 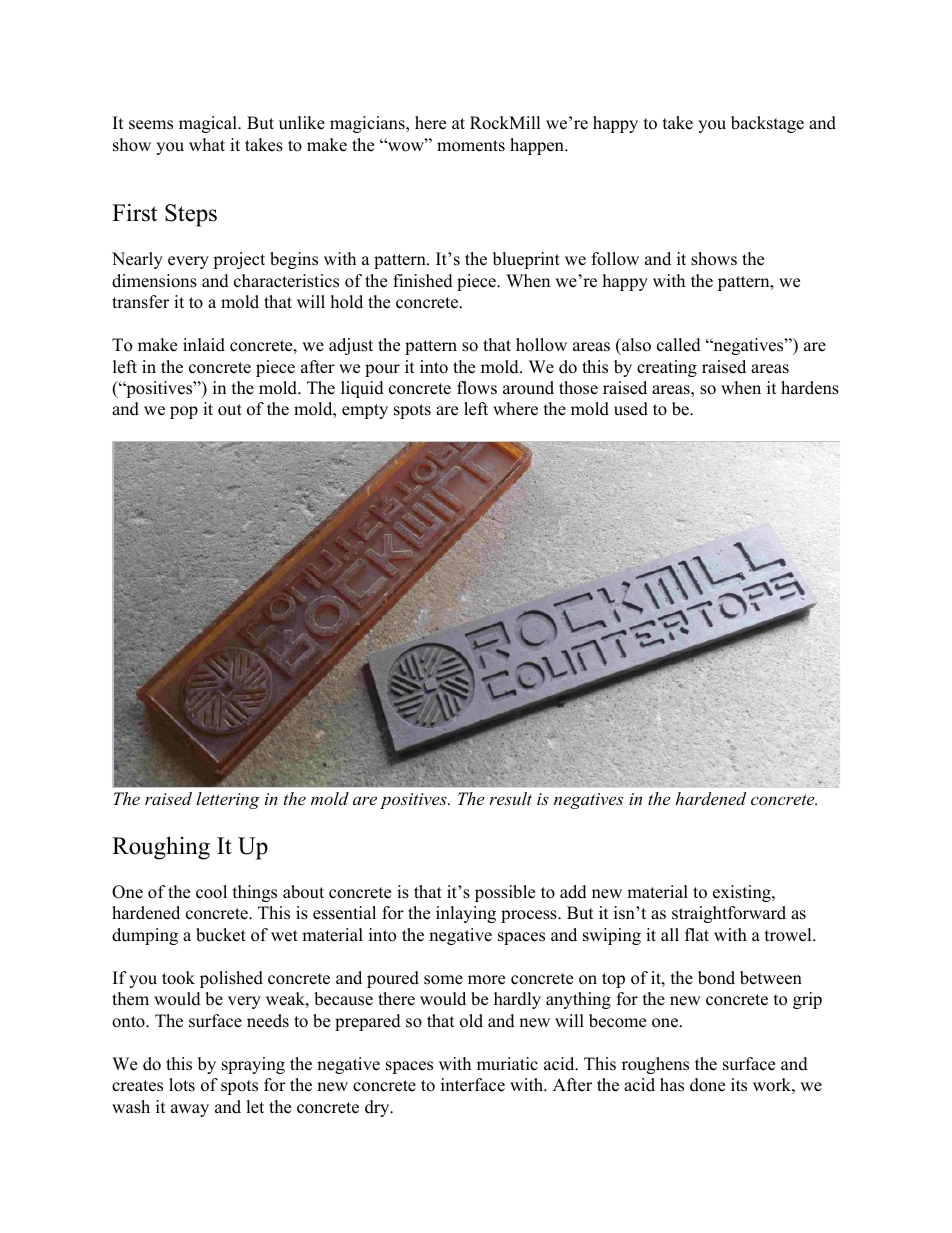 I want to click on its, so click(x=739, y=1085).
